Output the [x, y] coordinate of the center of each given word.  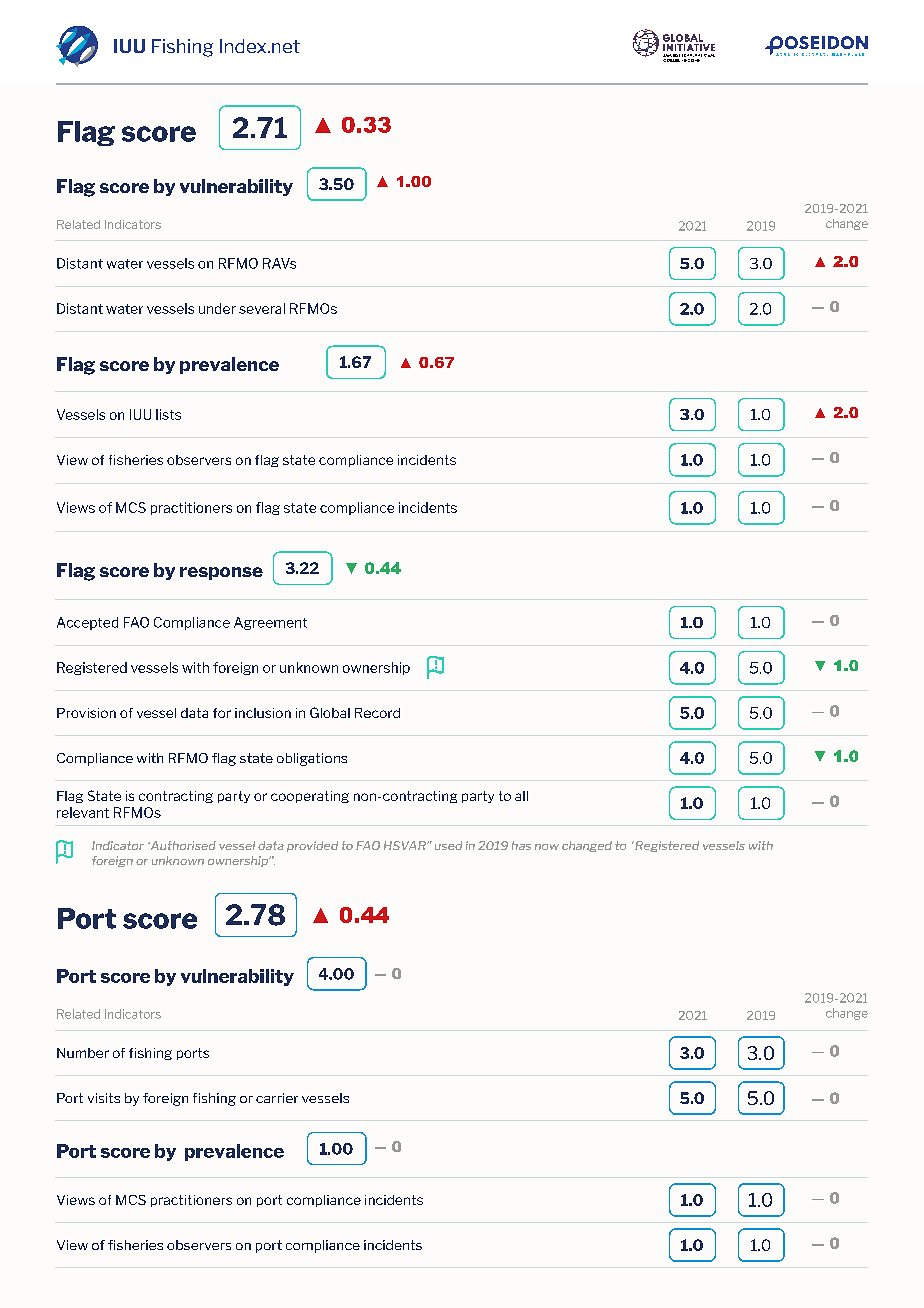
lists [168, 414]
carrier [277, 1098]
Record [377, 713]
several [262, 308]
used [448, 845]
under [217, 308]
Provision [86, 713]
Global [330, 712]
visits [104, 1098]
